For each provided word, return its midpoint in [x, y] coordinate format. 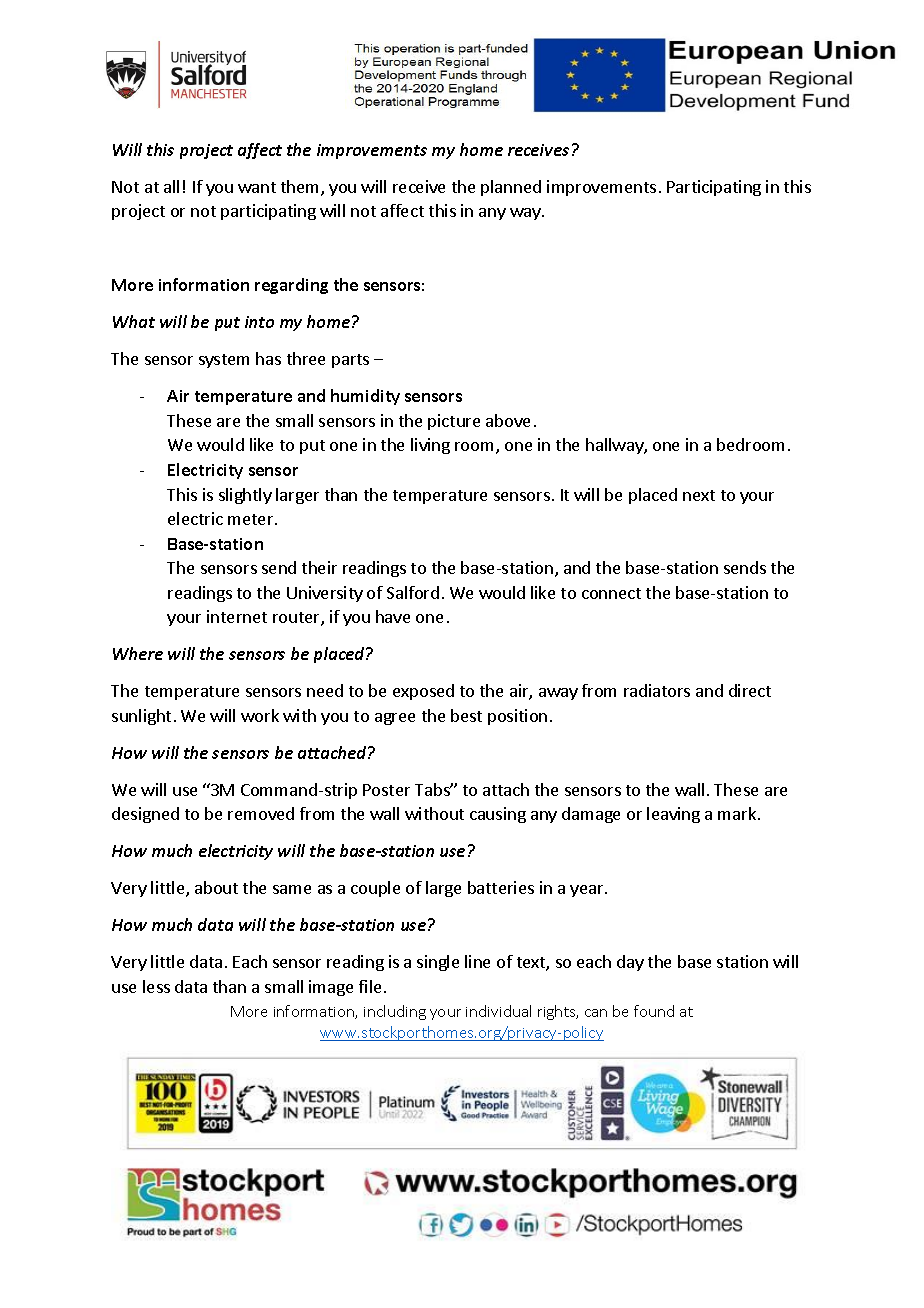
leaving [673, 815]
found [654, 1011]
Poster [386, 790]
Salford [413, 592]
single [438, 963]
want [257, 187]
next [699, 495]
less [156, 986]
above [508, 420]
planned [511, 188]
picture [454, 422]
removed [261, 813]
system [224, 361]
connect [611, 593]
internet [237, 616]
